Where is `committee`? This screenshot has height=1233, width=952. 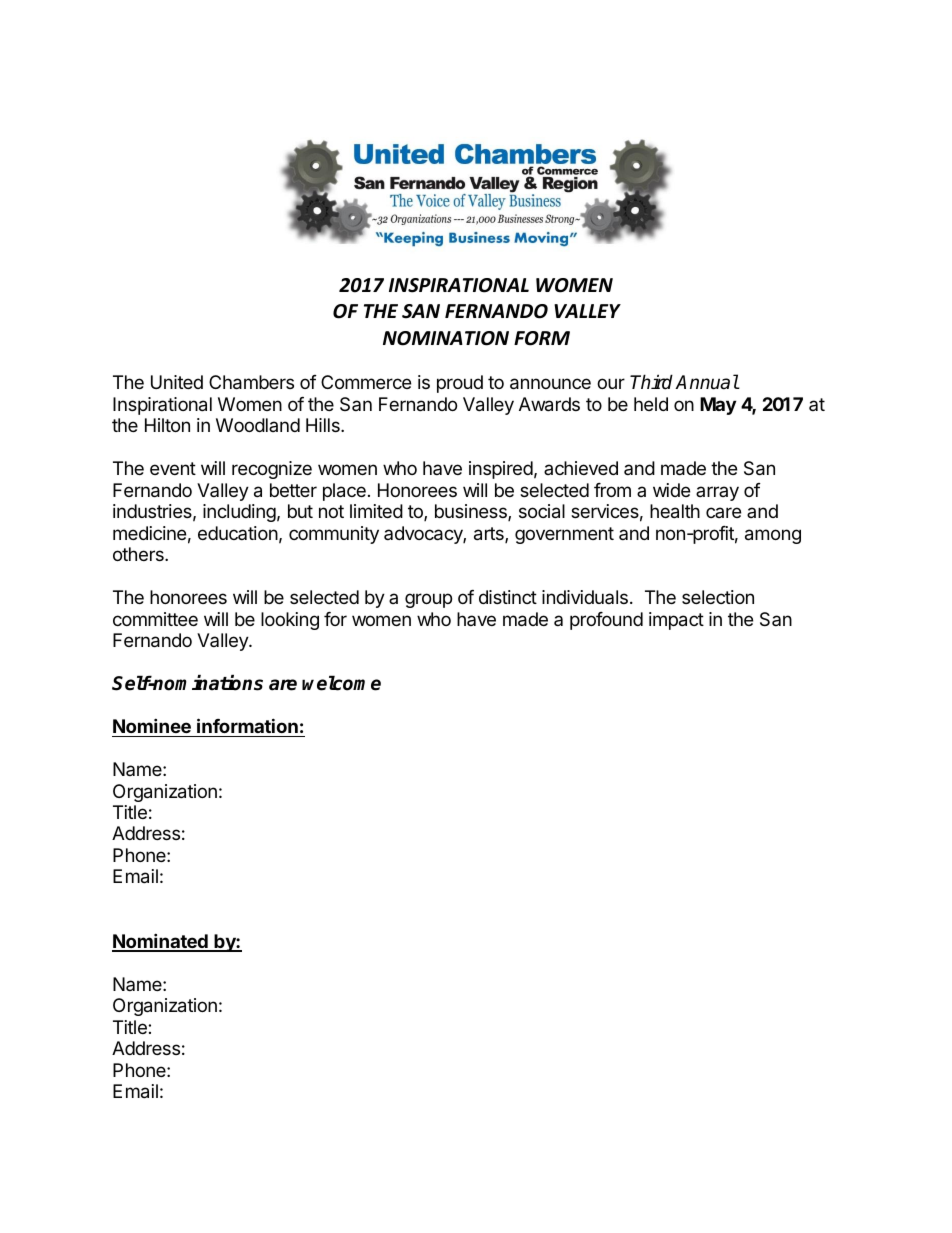
committee is located at coordinates (155, 619).
